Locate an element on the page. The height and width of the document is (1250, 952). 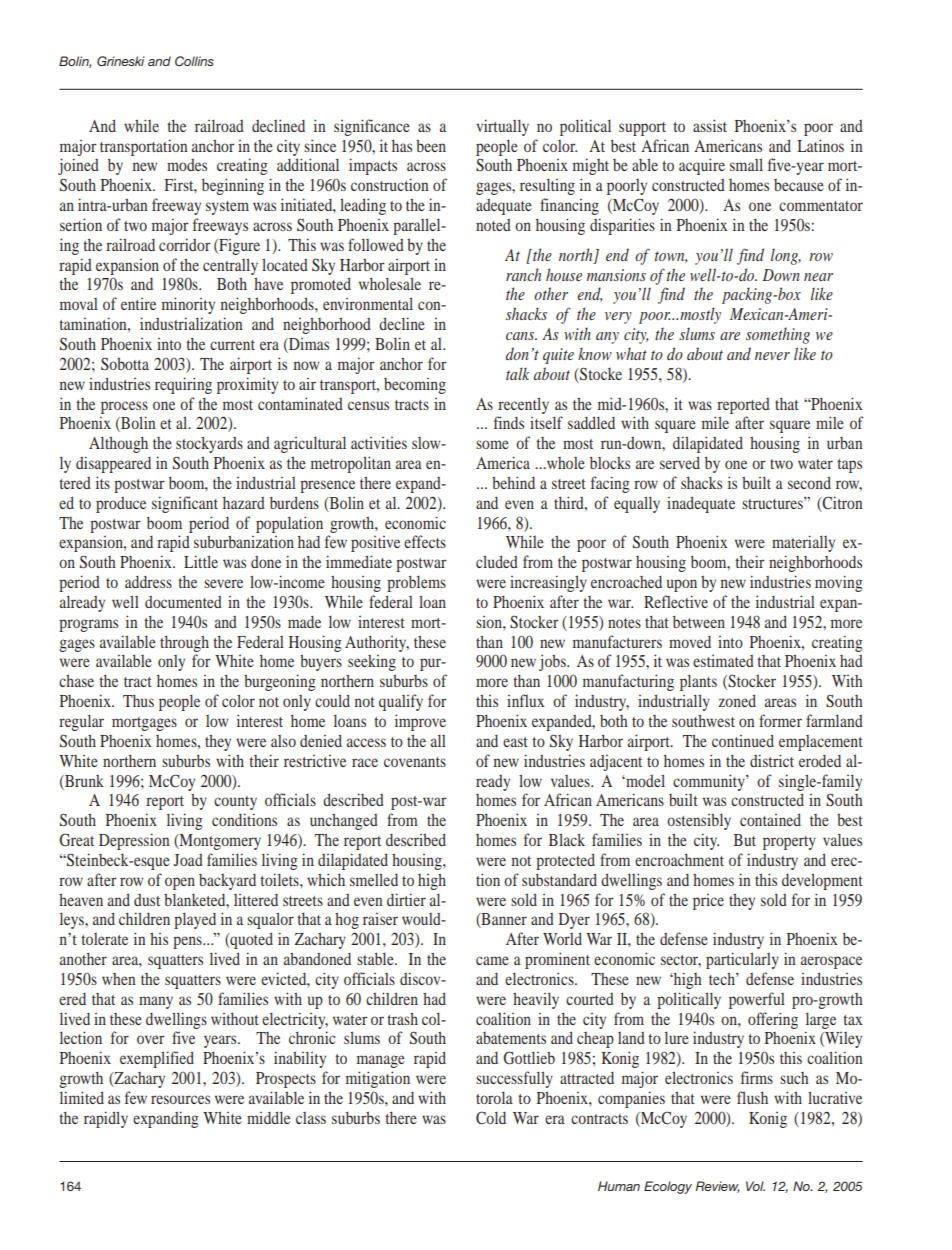
through is located at coordinates (184, 643).
